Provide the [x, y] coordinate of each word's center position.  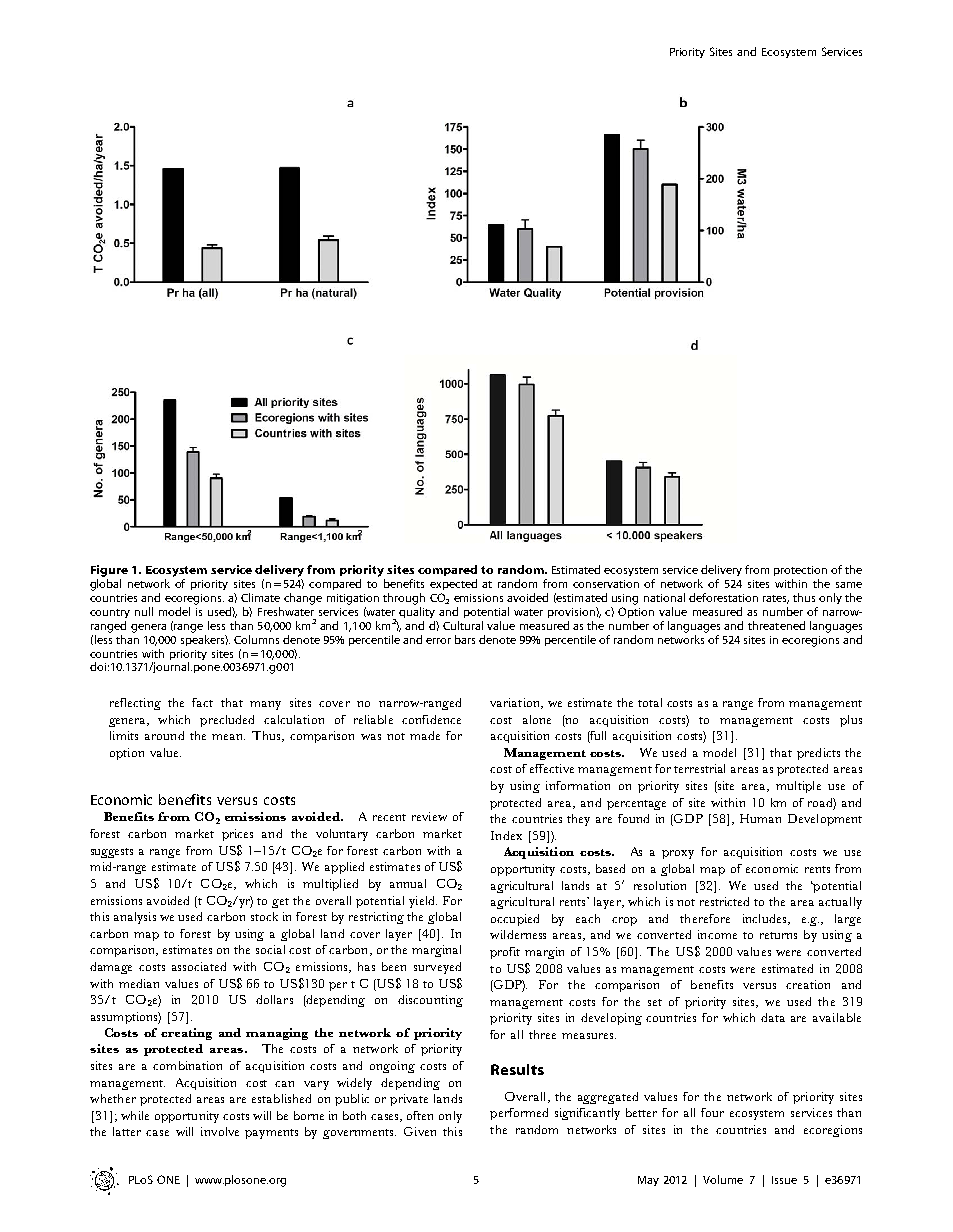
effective [552, 768]
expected [453, 584]
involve [220, 1131]
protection [800, 571]
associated [199, 966]
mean [228, 737]
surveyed [437, 968]
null [144, 611]
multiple [798, 787]
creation [808, 984]
